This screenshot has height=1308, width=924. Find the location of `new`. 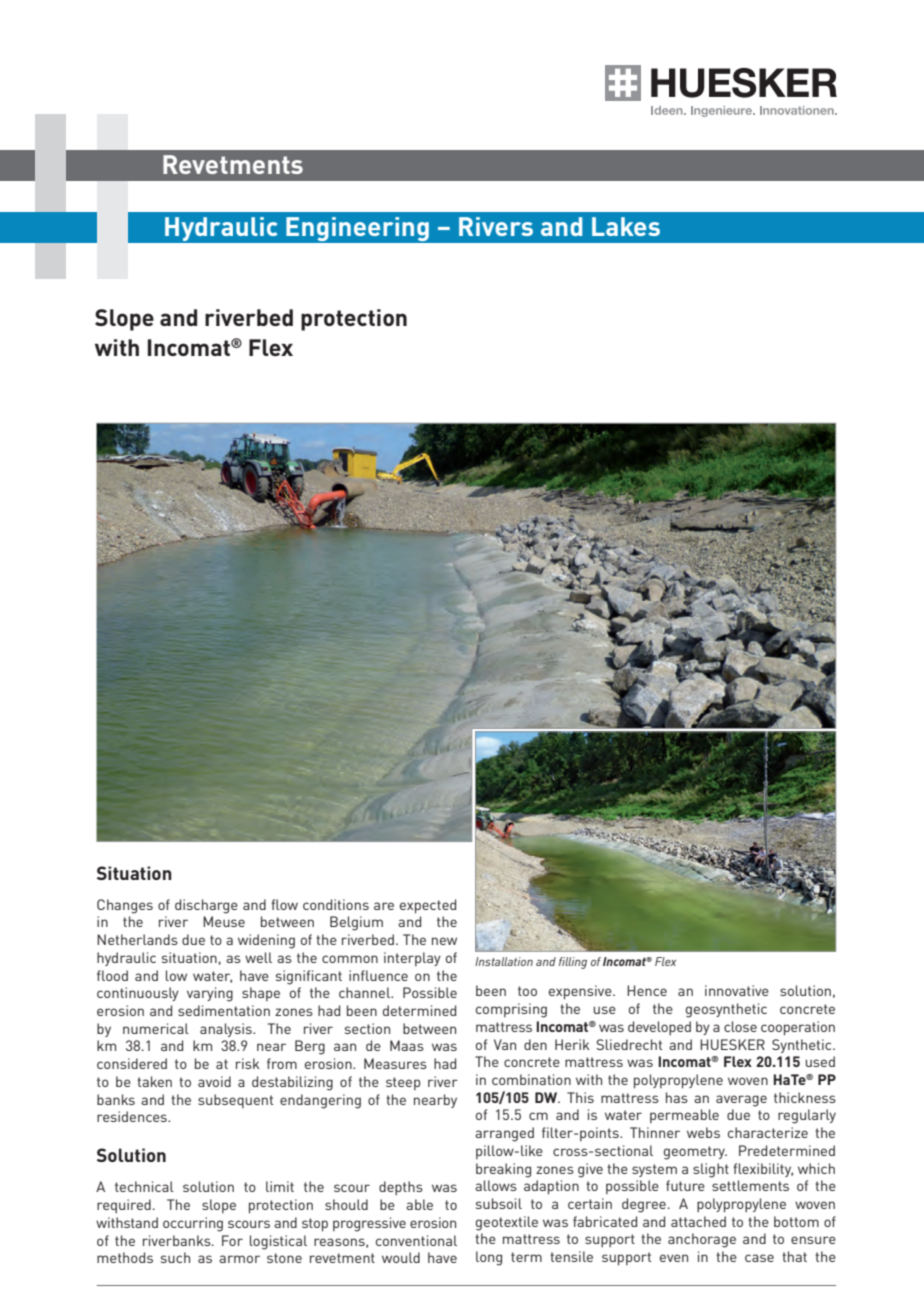

new is located at coordinates (444, 941).
